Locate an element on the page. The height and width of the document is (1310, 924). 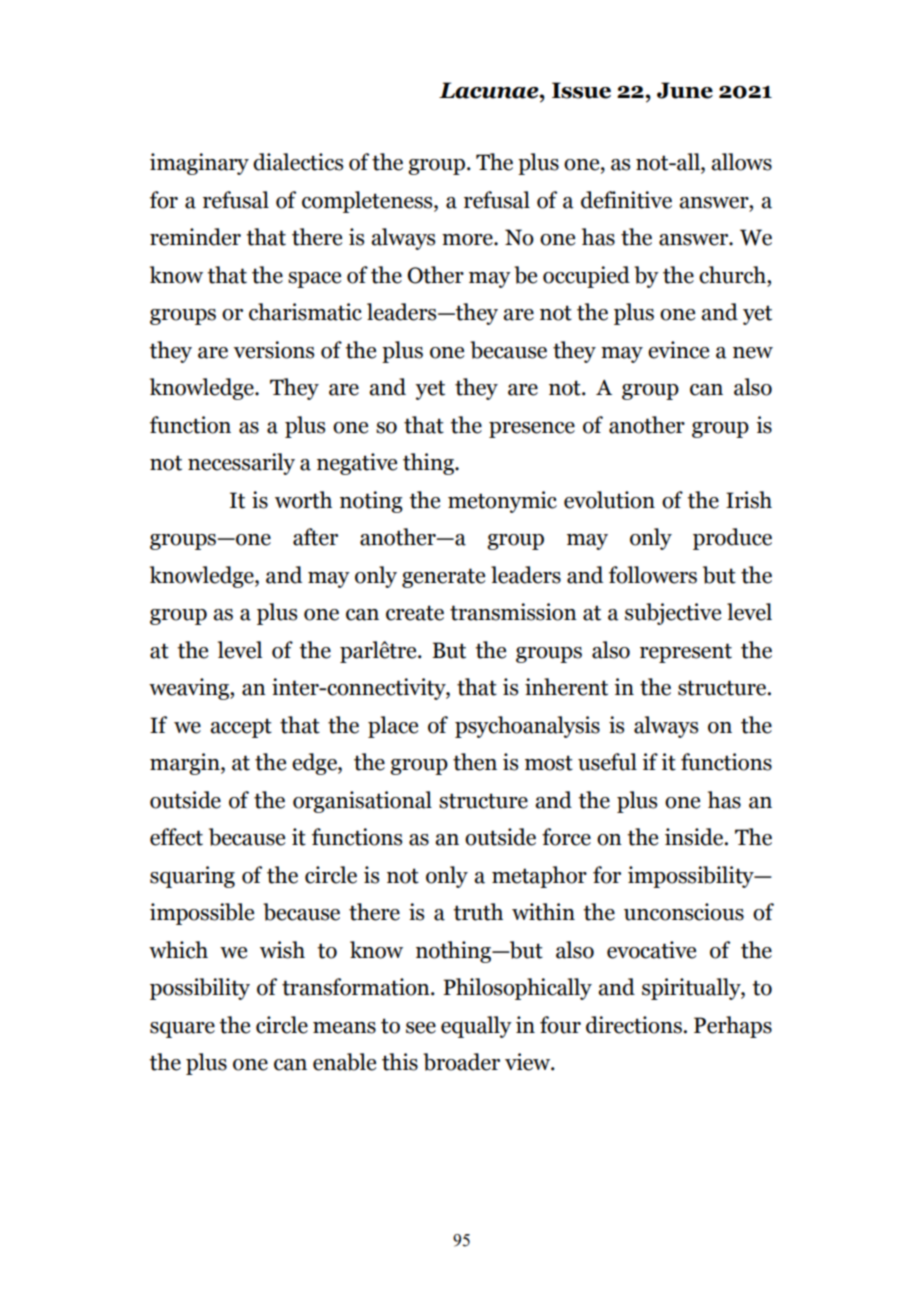
evince is located at coordinates (678, 350).
